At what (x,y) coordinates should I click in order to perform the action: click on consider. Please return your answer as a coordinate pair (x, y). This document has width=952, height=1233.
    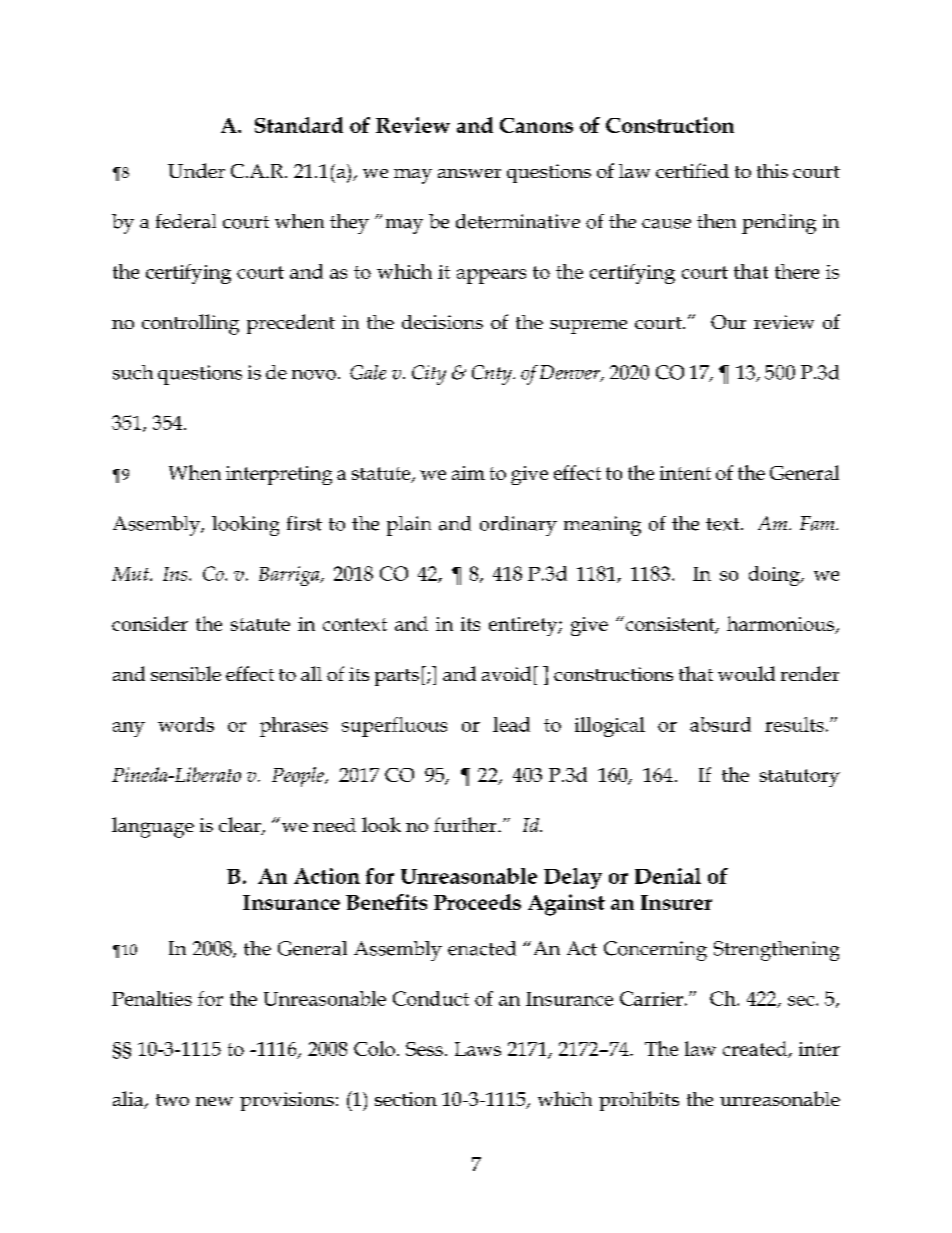
    Looking at the image, I should click on (150, 623).
